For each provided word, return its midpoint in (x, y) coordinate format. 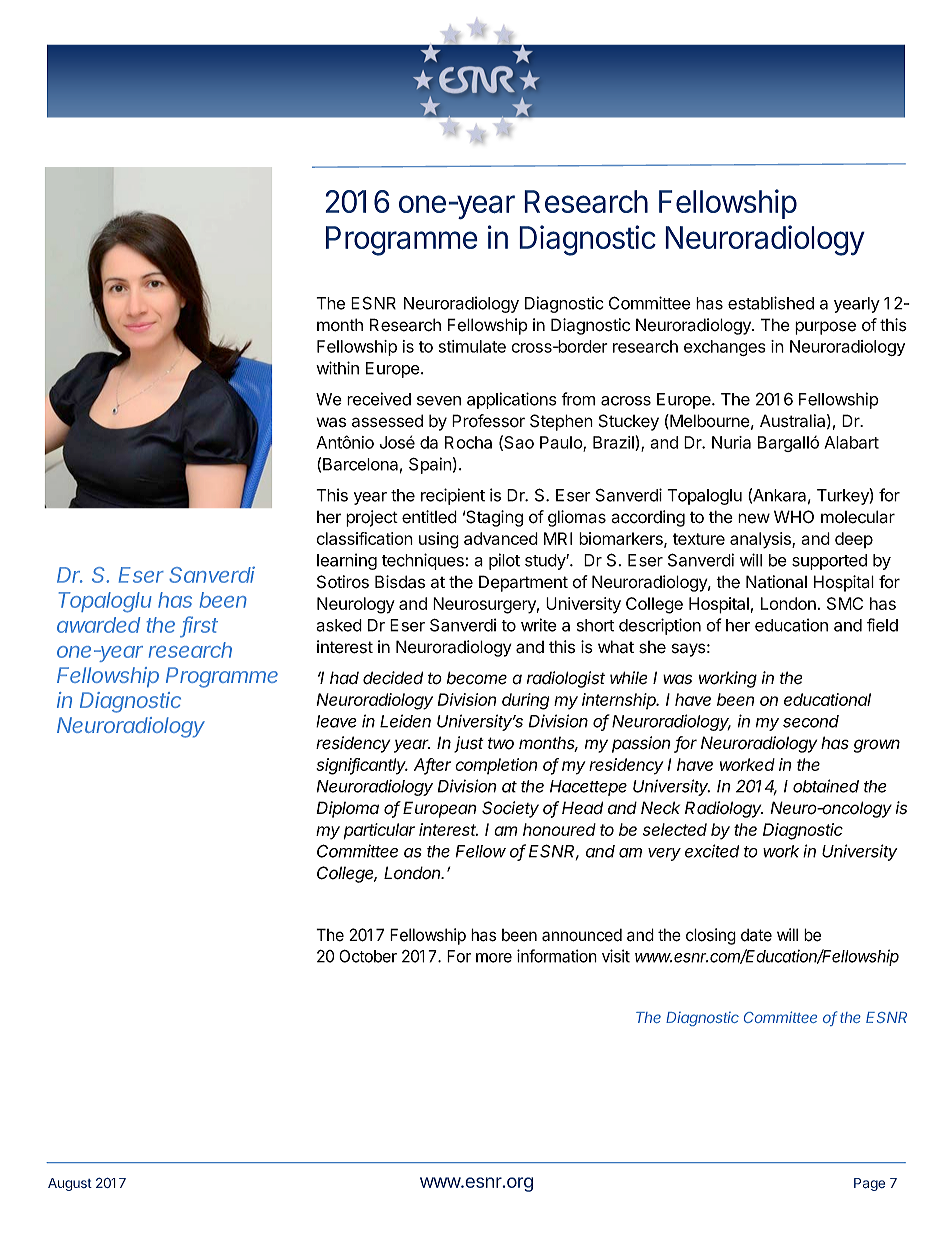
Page (869, 1184)
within (337, 368)
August (70, 1184)
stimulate (472, 346)
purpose (825, 328)
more (494, 958)
